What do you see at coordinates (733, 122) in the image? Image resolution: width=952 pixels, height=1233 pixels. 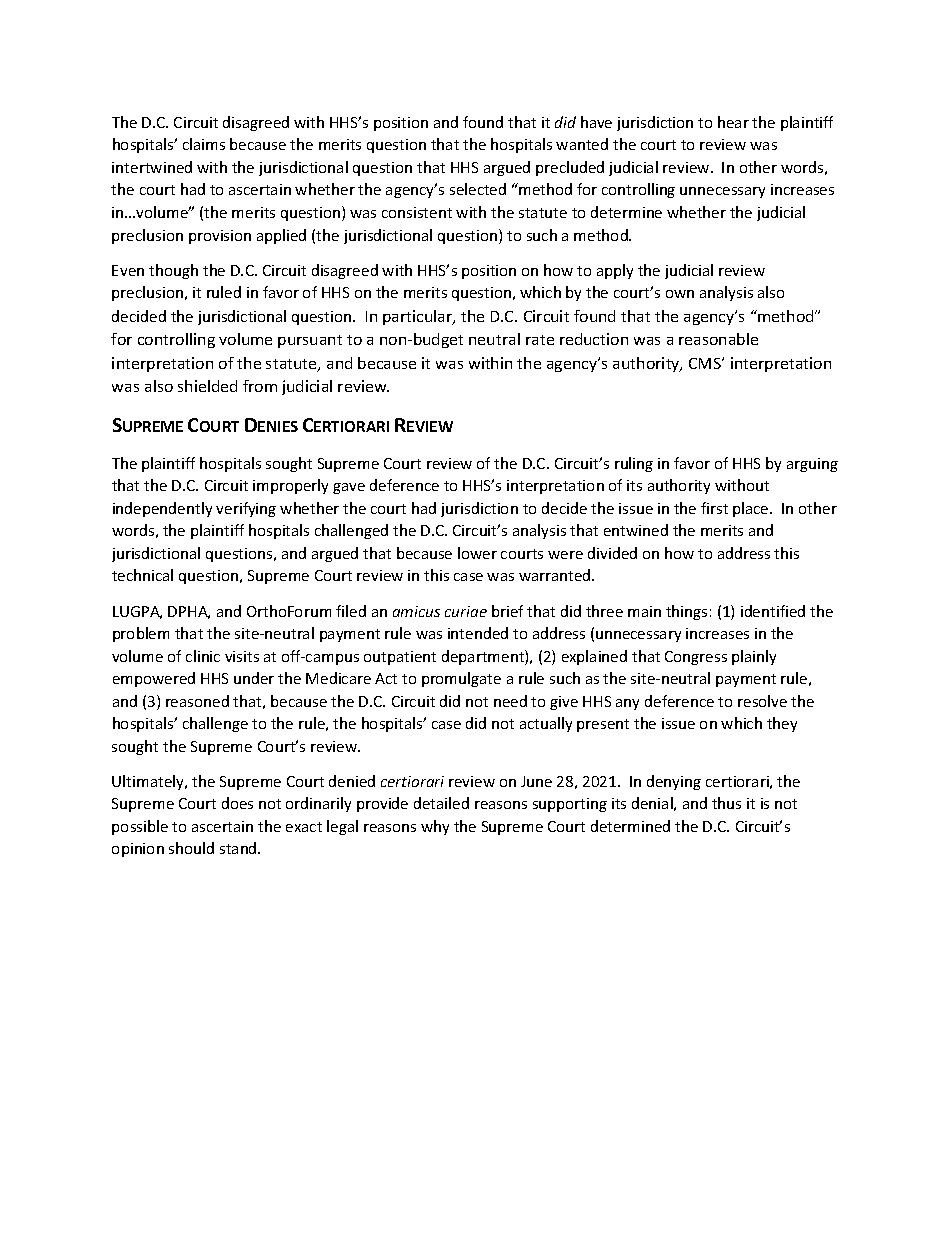 I see `hear` at bounding box center [733, 122].
